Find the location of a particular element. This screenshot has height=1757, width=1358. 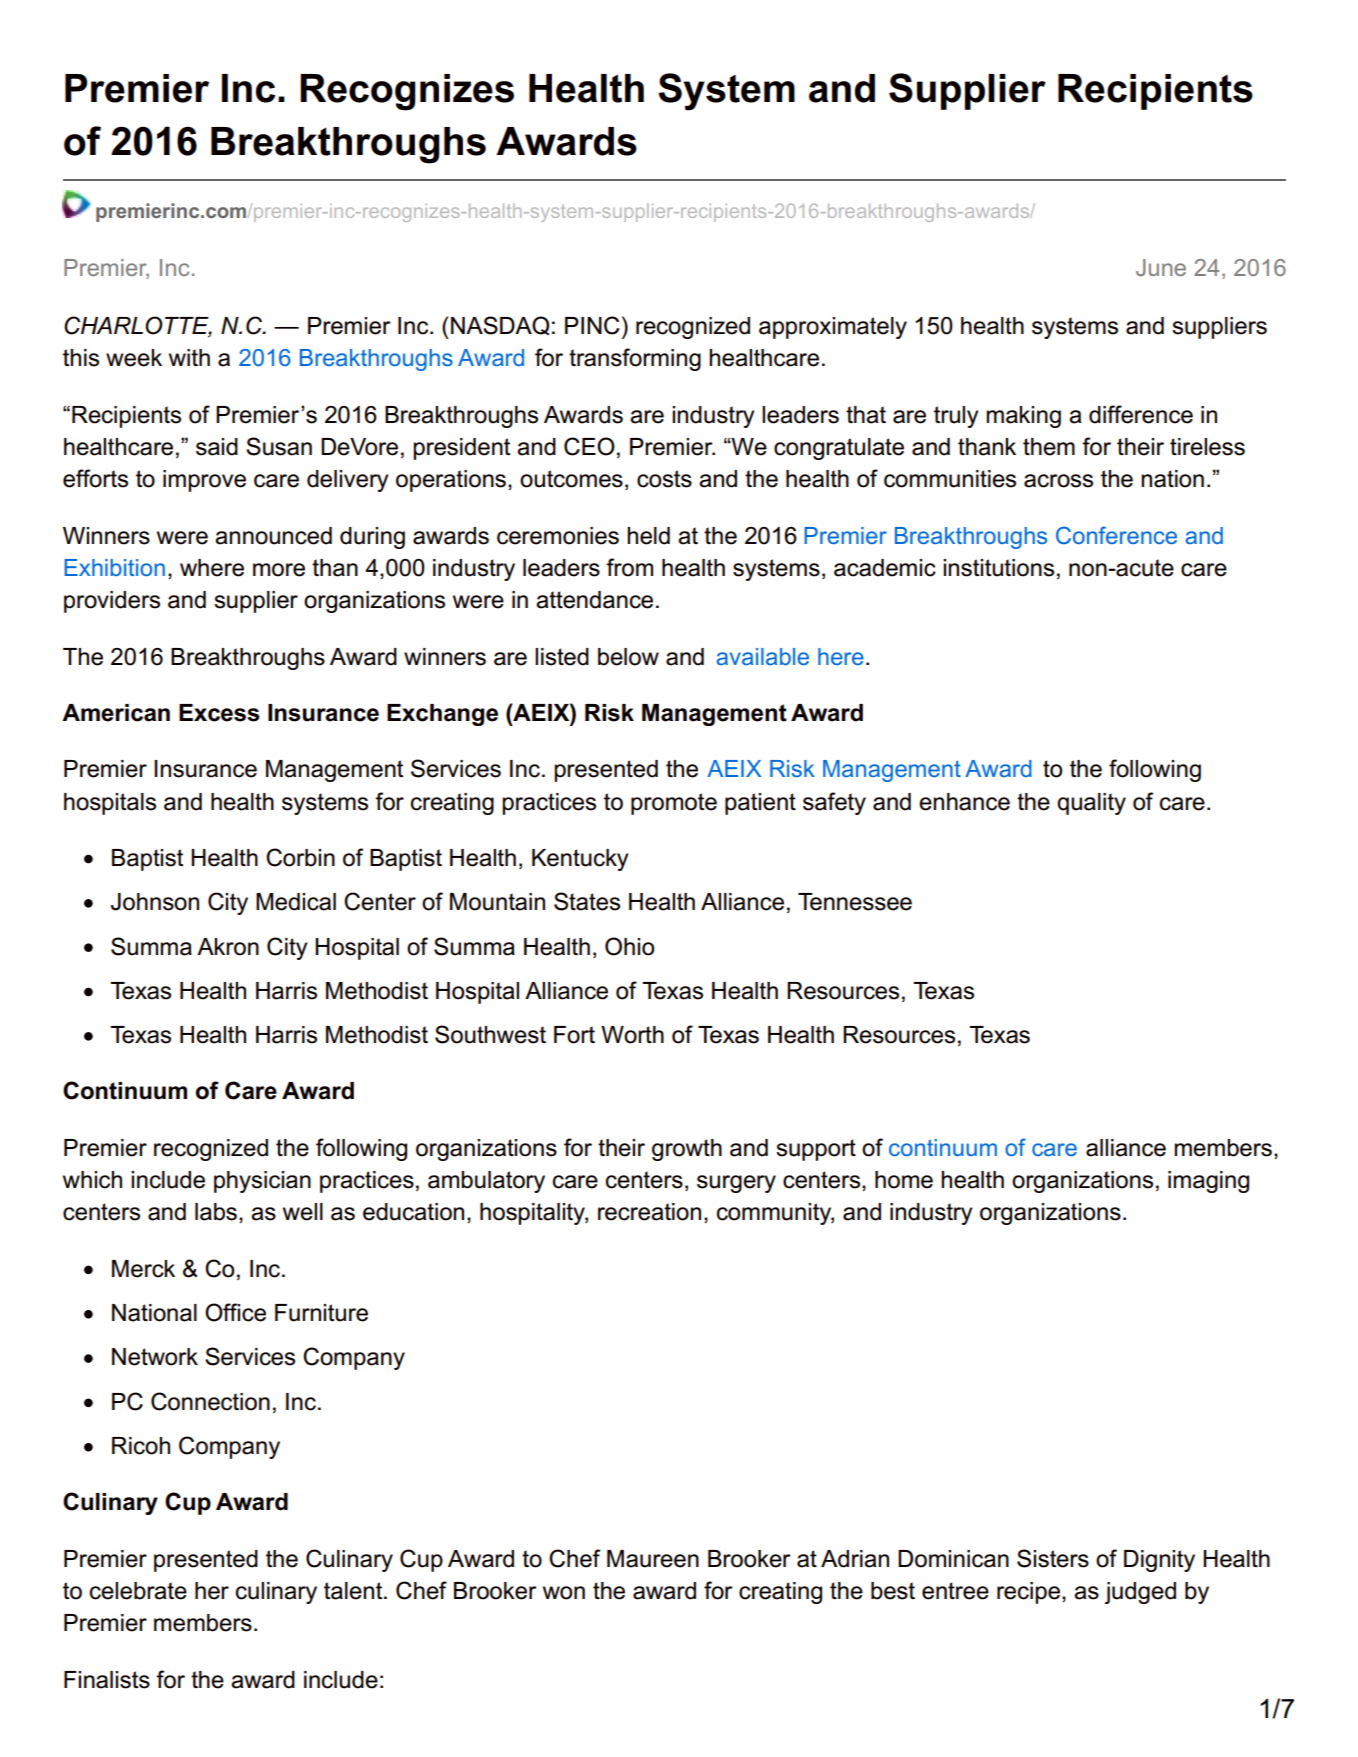

recipe is located at coordinates (1028, 1593).
